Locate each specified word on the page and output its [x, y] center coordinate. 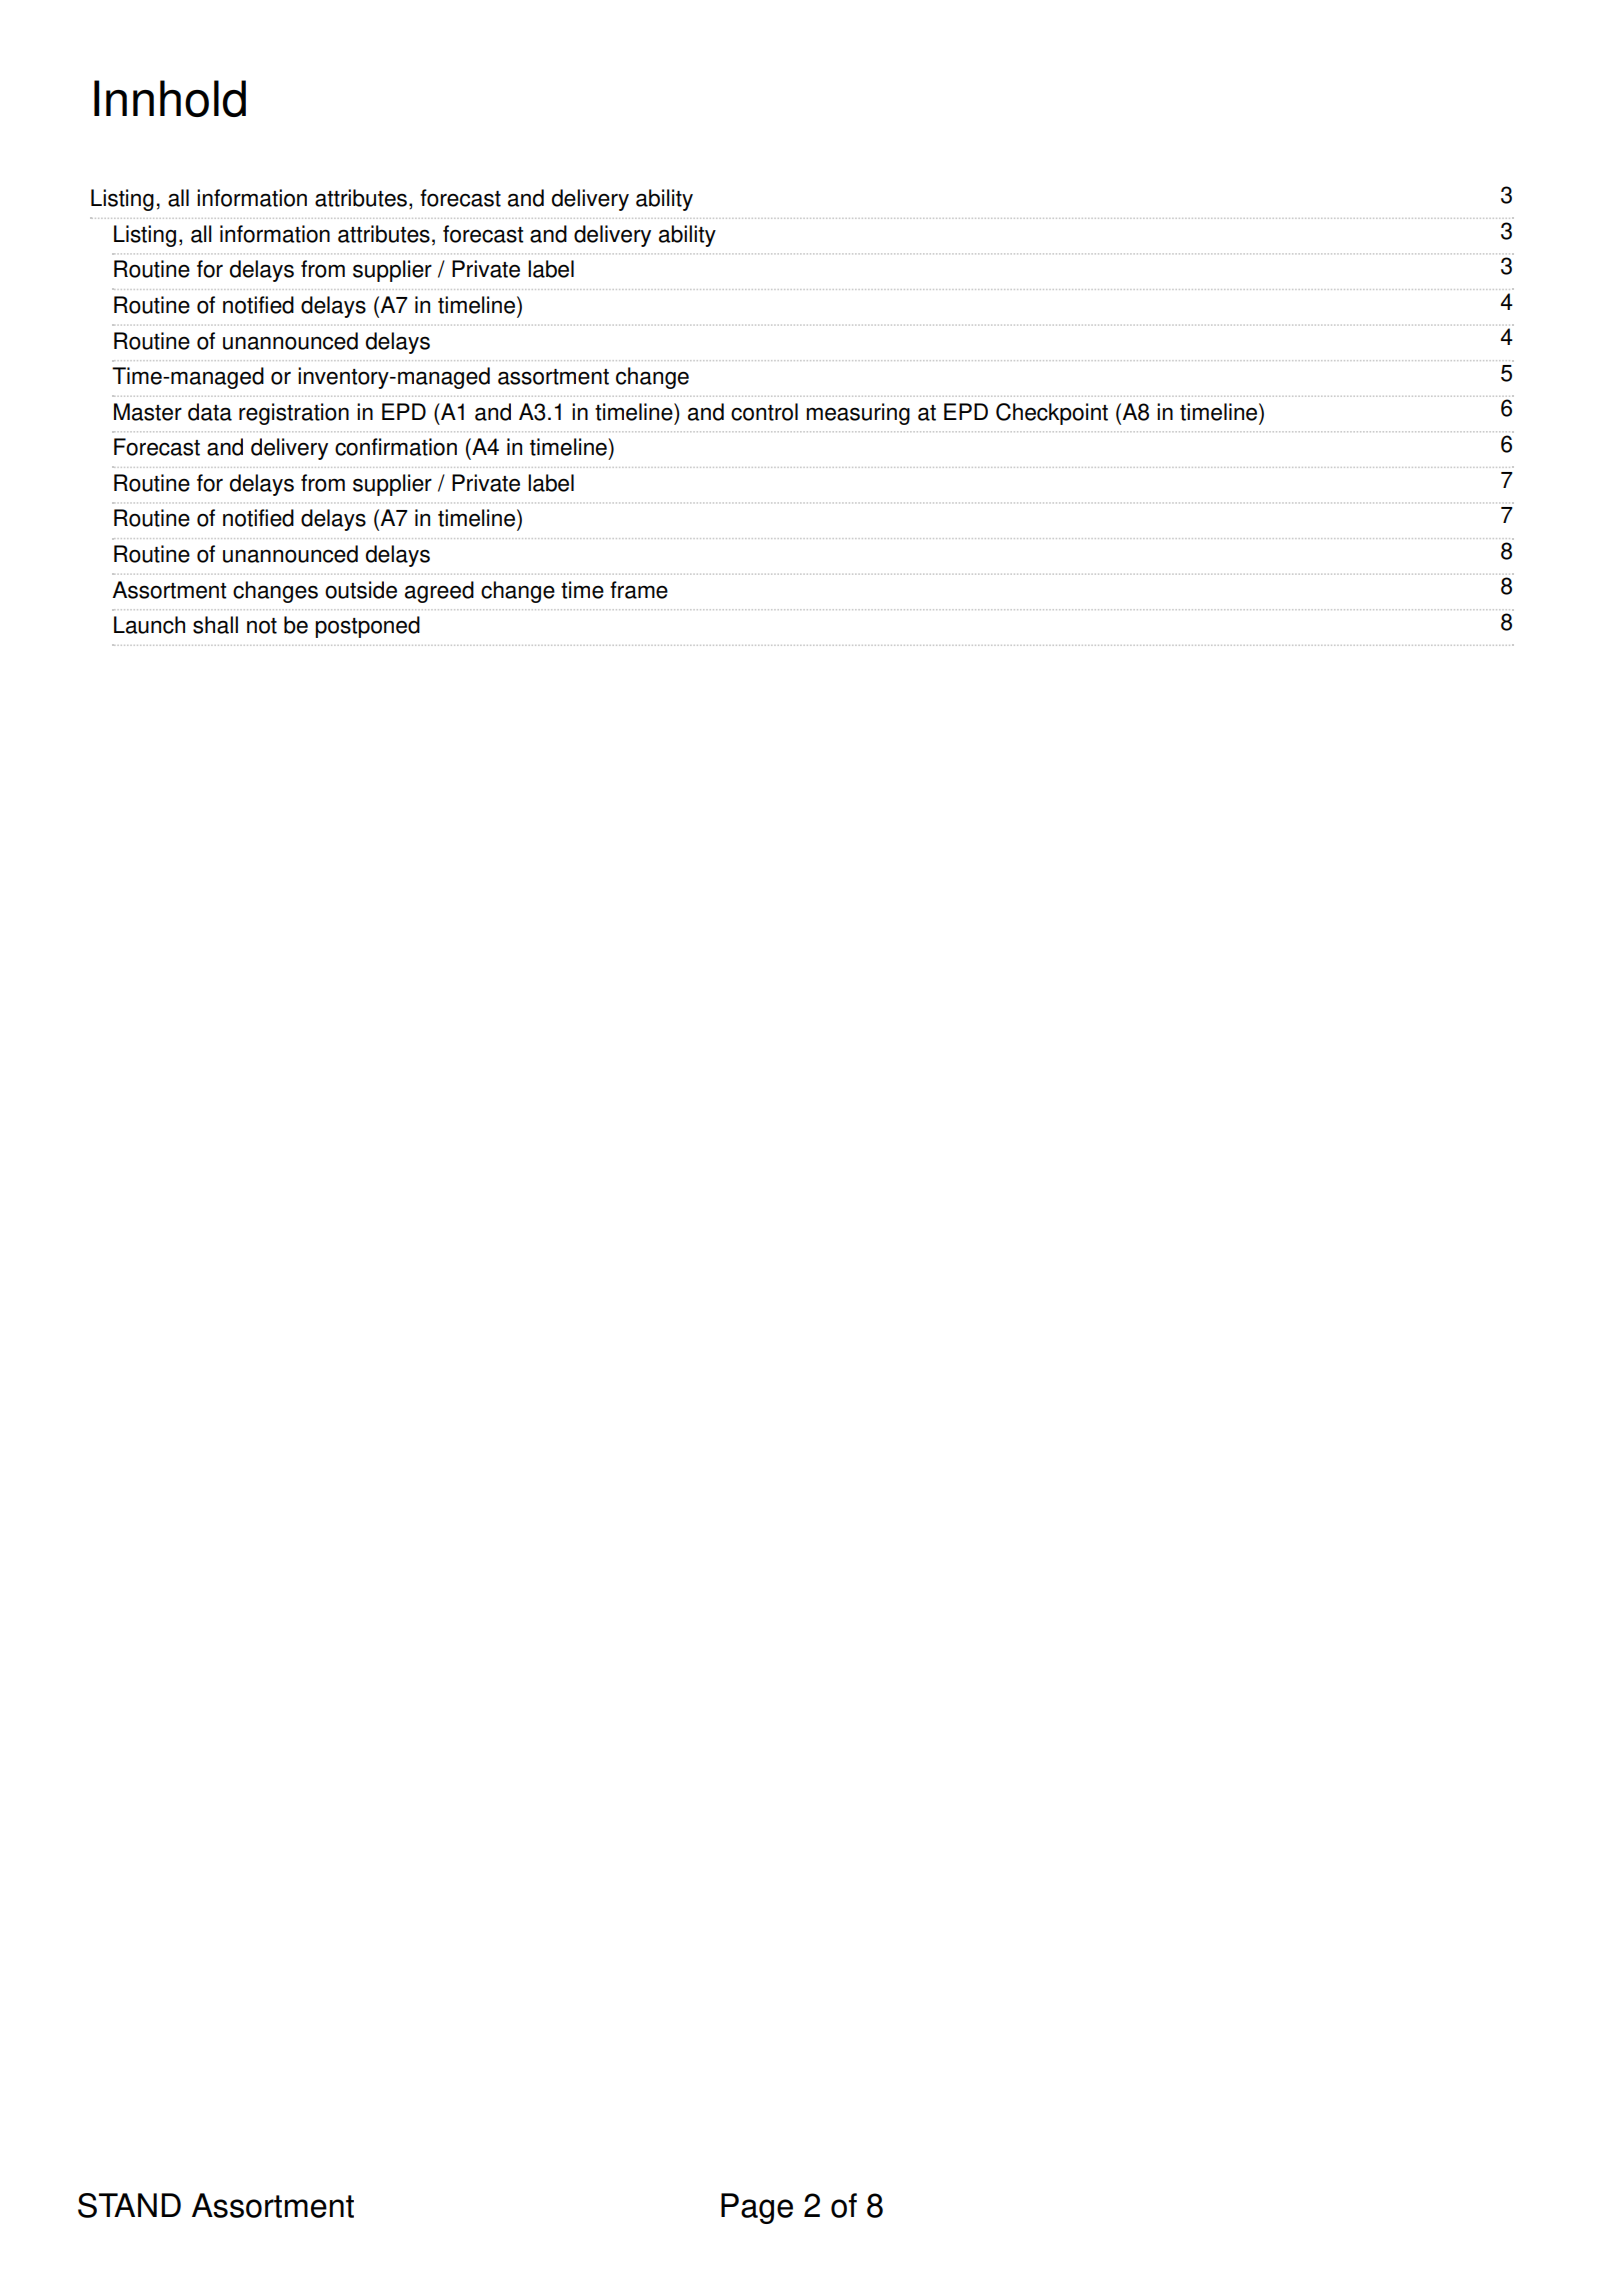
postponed [367, 627]
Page [757, 2208]
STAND [129, 2205]
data [210, 412]
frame [639, 590]
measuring [858, 414]
